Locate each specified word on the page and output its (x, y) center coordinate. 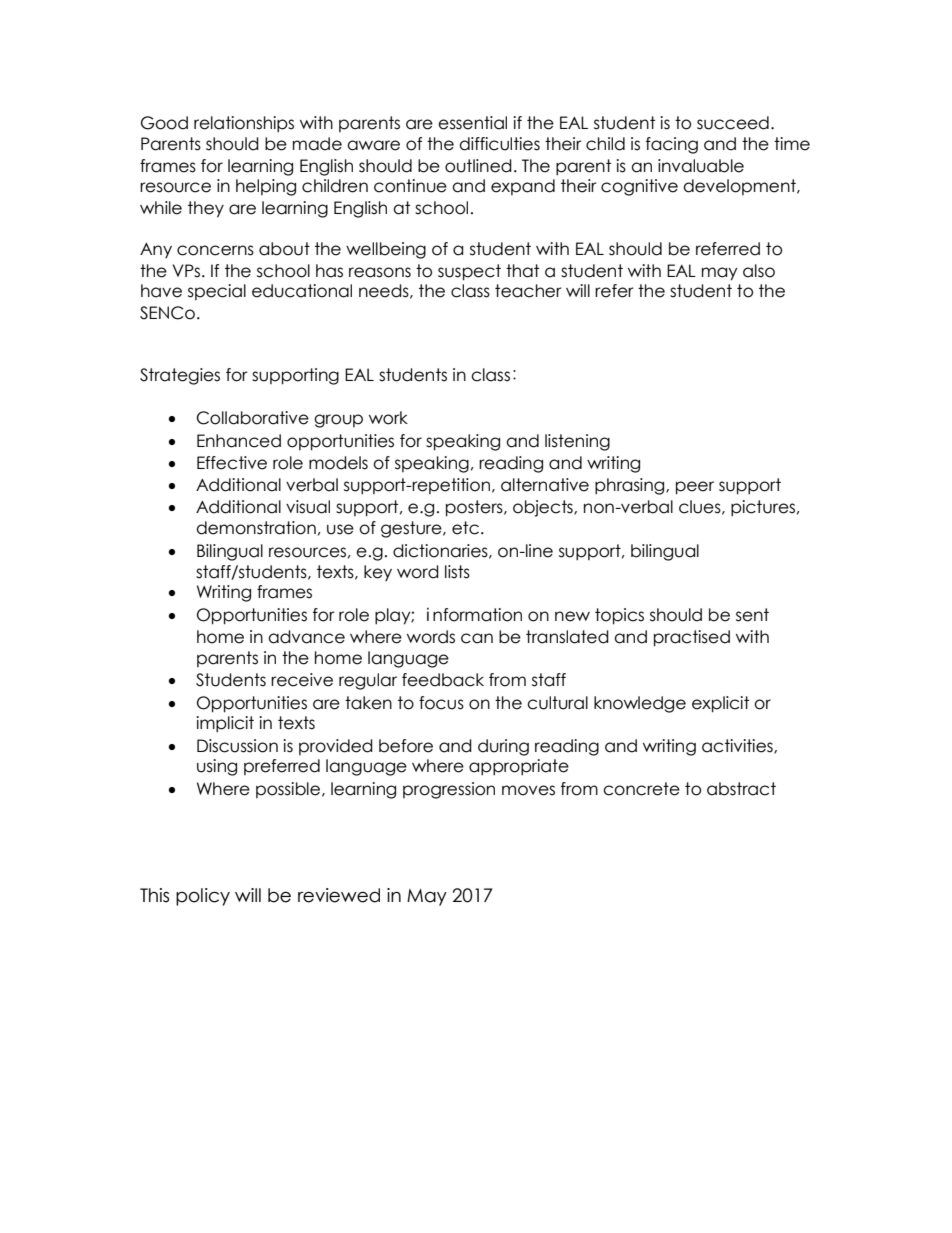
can (477, 638)
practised (692, 638)
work (388, 418)
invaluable (701, 166)
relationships (244, 124)
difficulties (499, 144)
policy (203, 897)
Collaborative (253, 418)
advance (306, 637)
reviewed (339, 895)
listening (577, 442)
